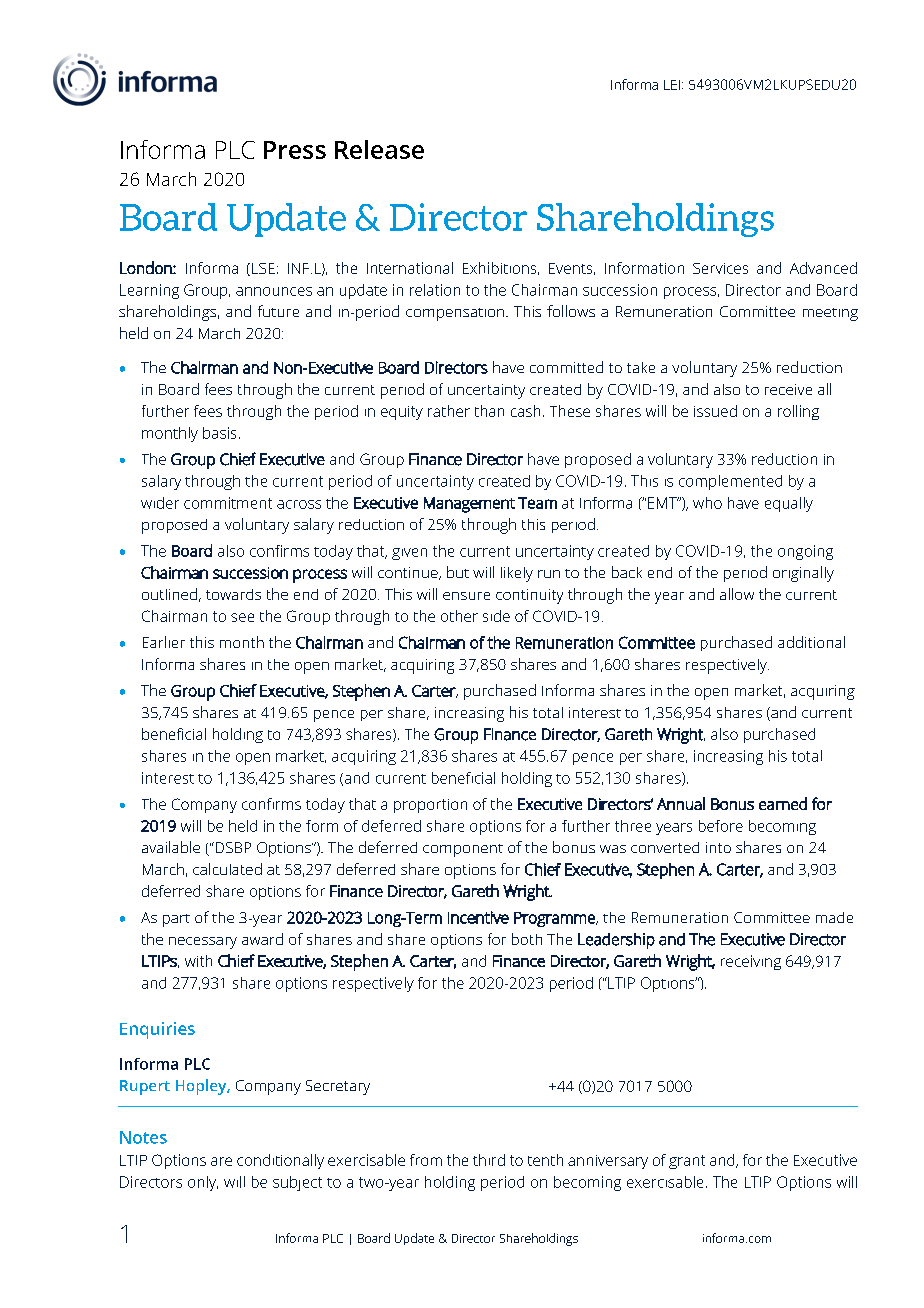 This screenshot has width=924, height=1308. What do you see at coordinates (687, 1162) in the screenshot?
I see `grant` at bounding box center [687, 1162].
